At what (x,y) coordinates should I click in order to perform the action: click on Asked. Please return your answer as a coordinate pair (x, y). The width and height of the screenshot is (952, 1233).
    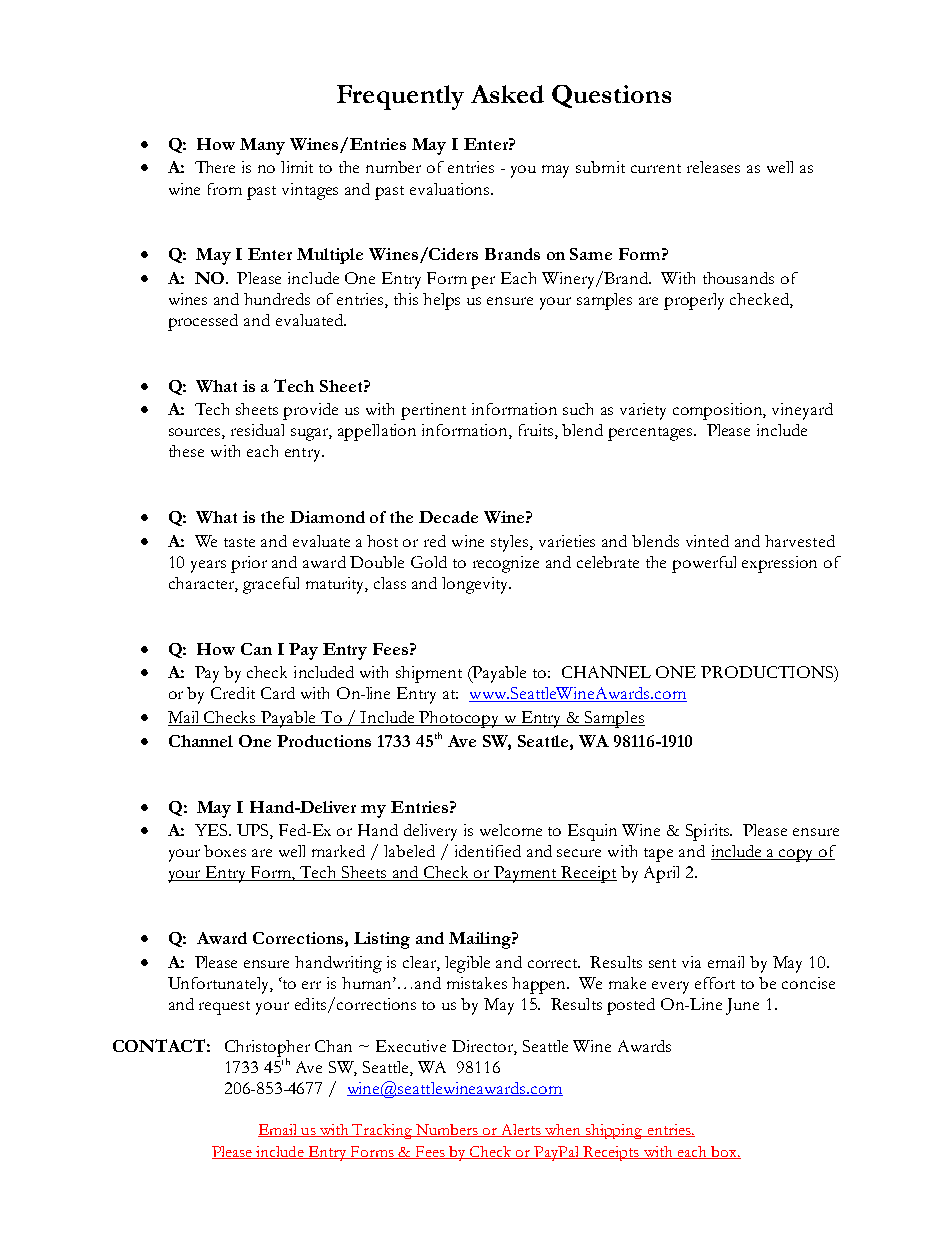
    Looking at the image, I should click on (507, 94).
